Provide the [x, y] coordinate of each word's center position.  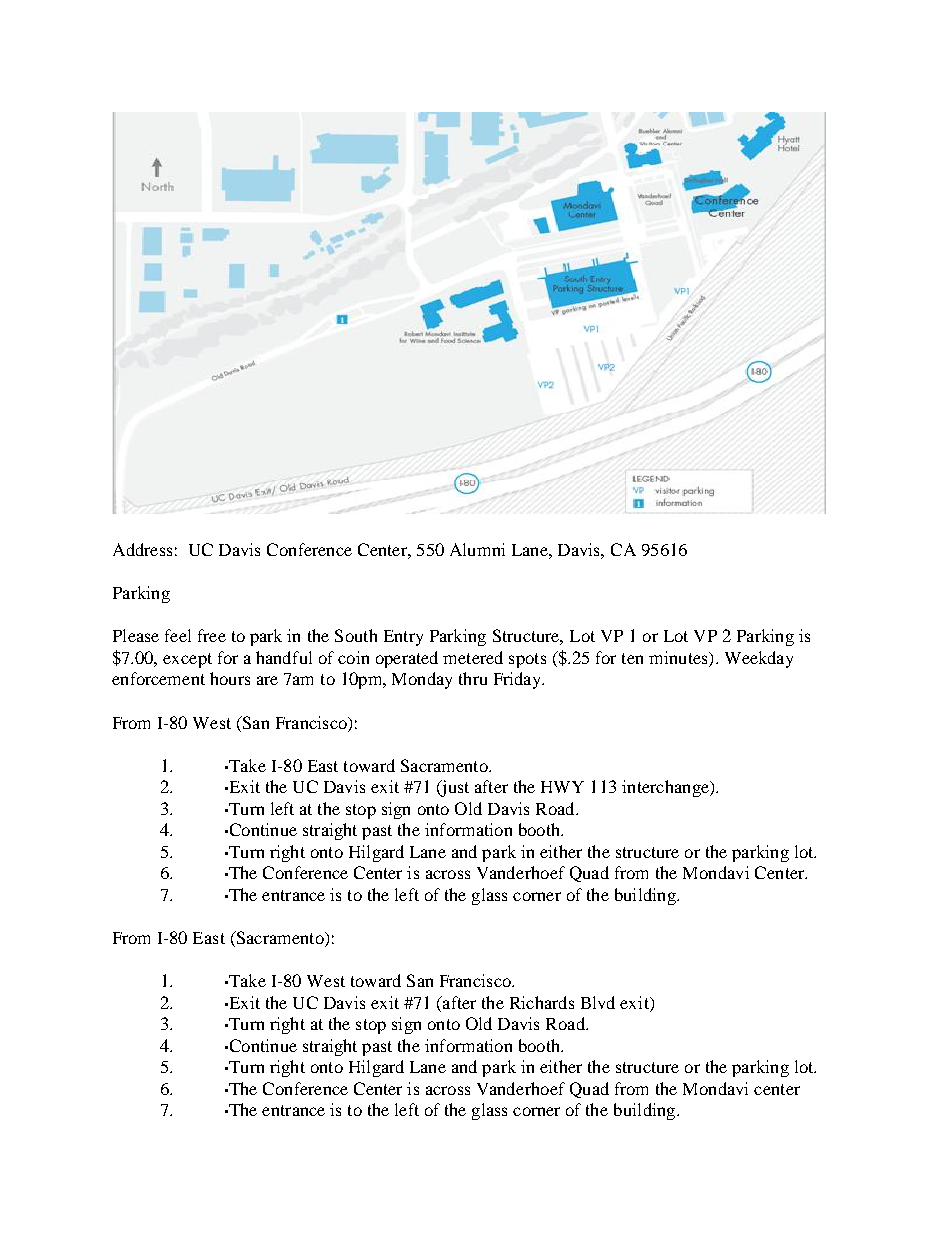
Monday [422, 680]
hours [230, 678]
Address [142, 549]
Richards [542, 1002]
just [454, 788]
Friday [519, 680]
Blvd [598, 1002]
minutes [679, 657]
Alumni [477, 549]
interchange [666, 788]
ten [632, 658]
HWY [562, 787]
